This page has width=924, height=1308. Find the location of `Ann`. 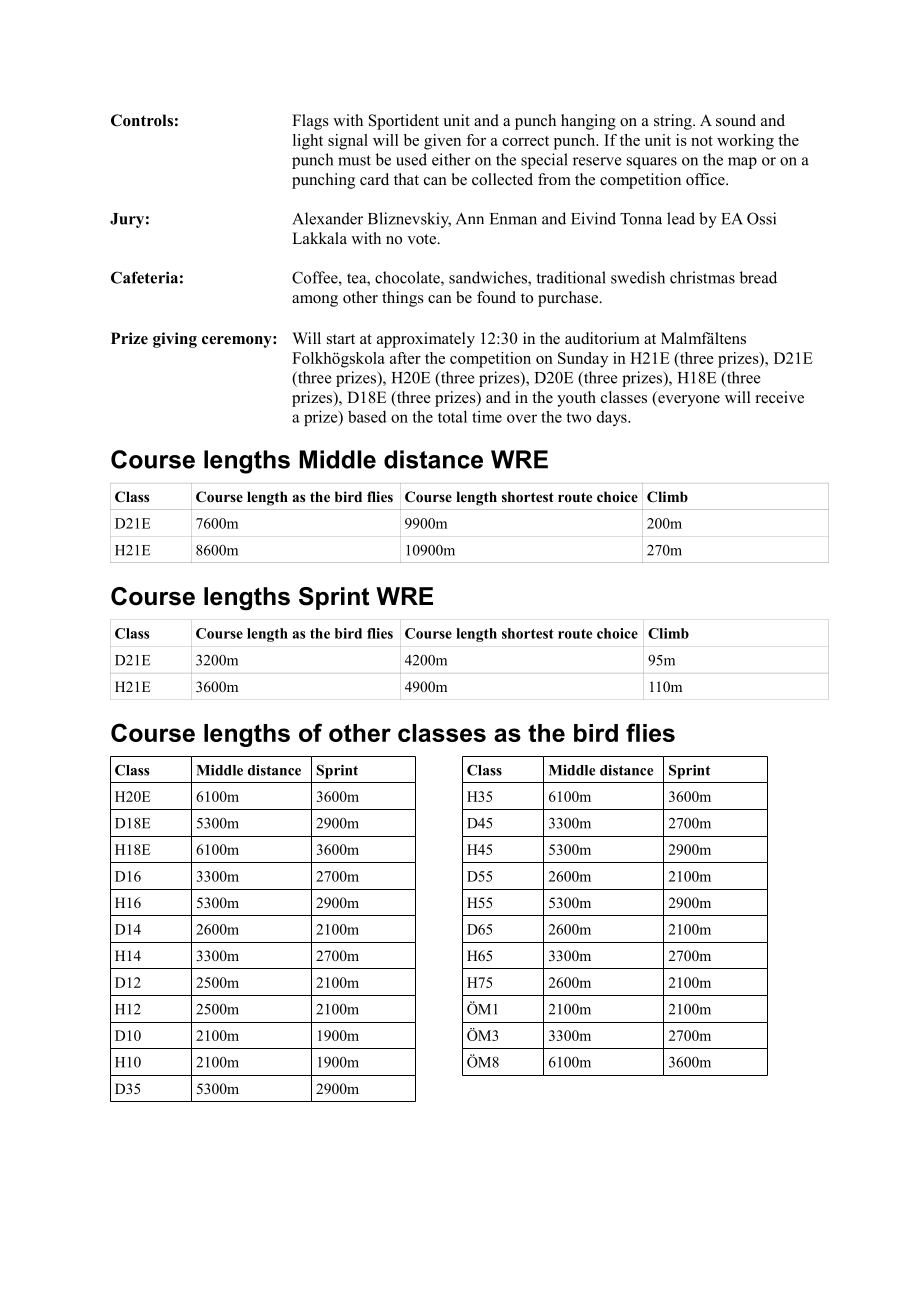

Ann is located at coordinates (470, 219).
